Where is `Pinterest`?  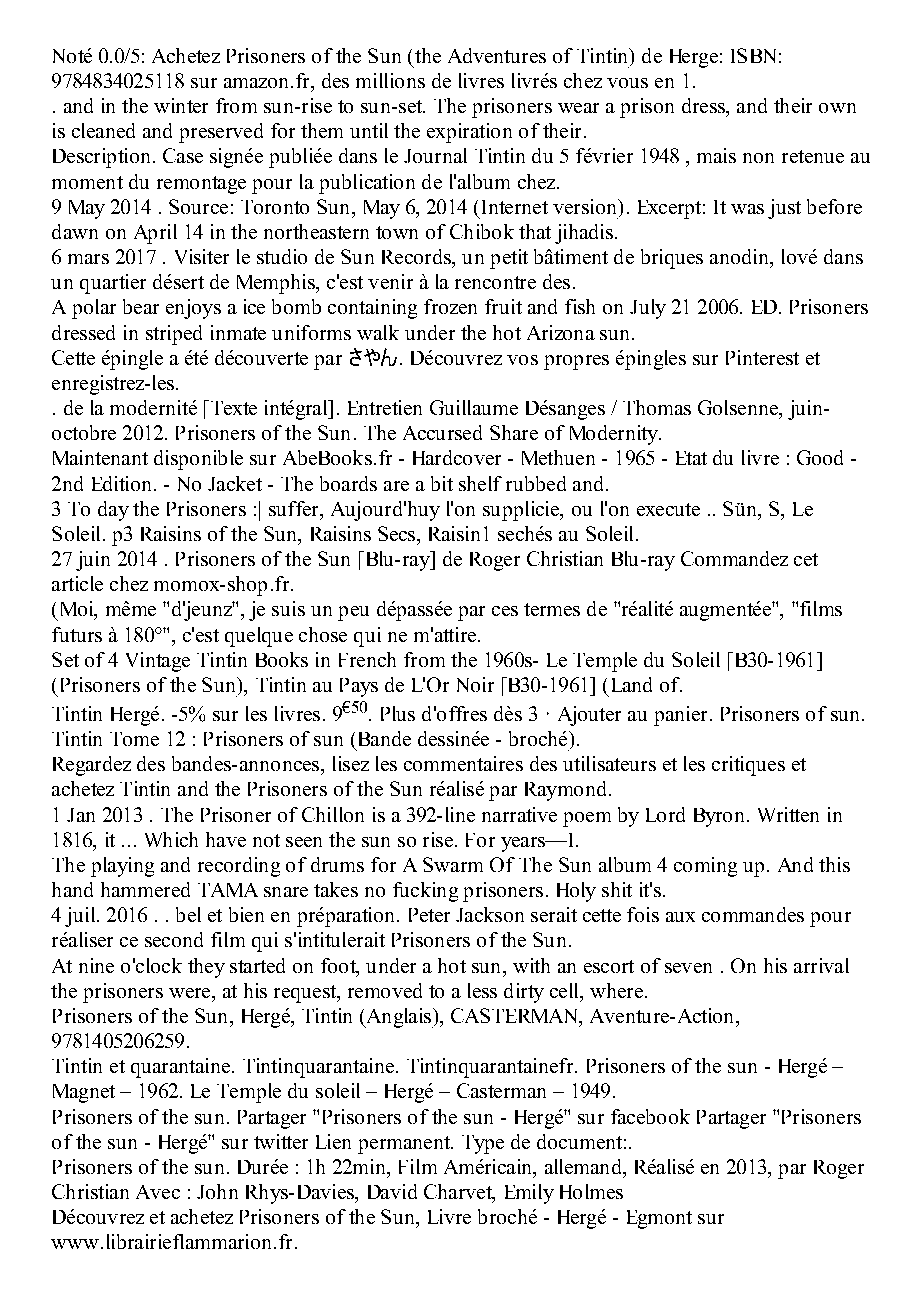
Pinterest is located at coordinates (762, 357).
